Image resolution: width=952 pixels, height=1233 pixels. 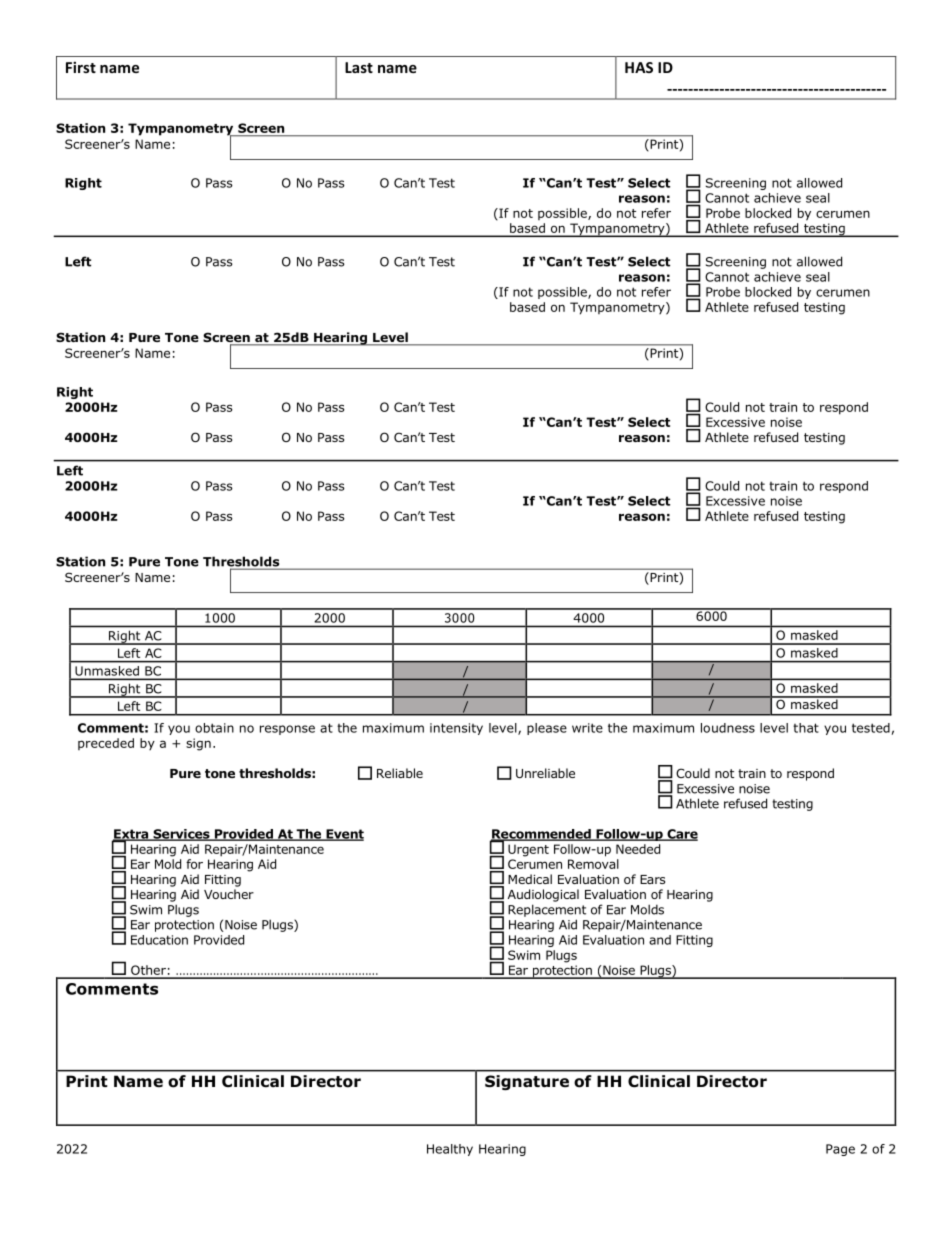 What do you see at coordinates (214, 728) in the page?
I see `obtain` at bounding box center [214, 728].
